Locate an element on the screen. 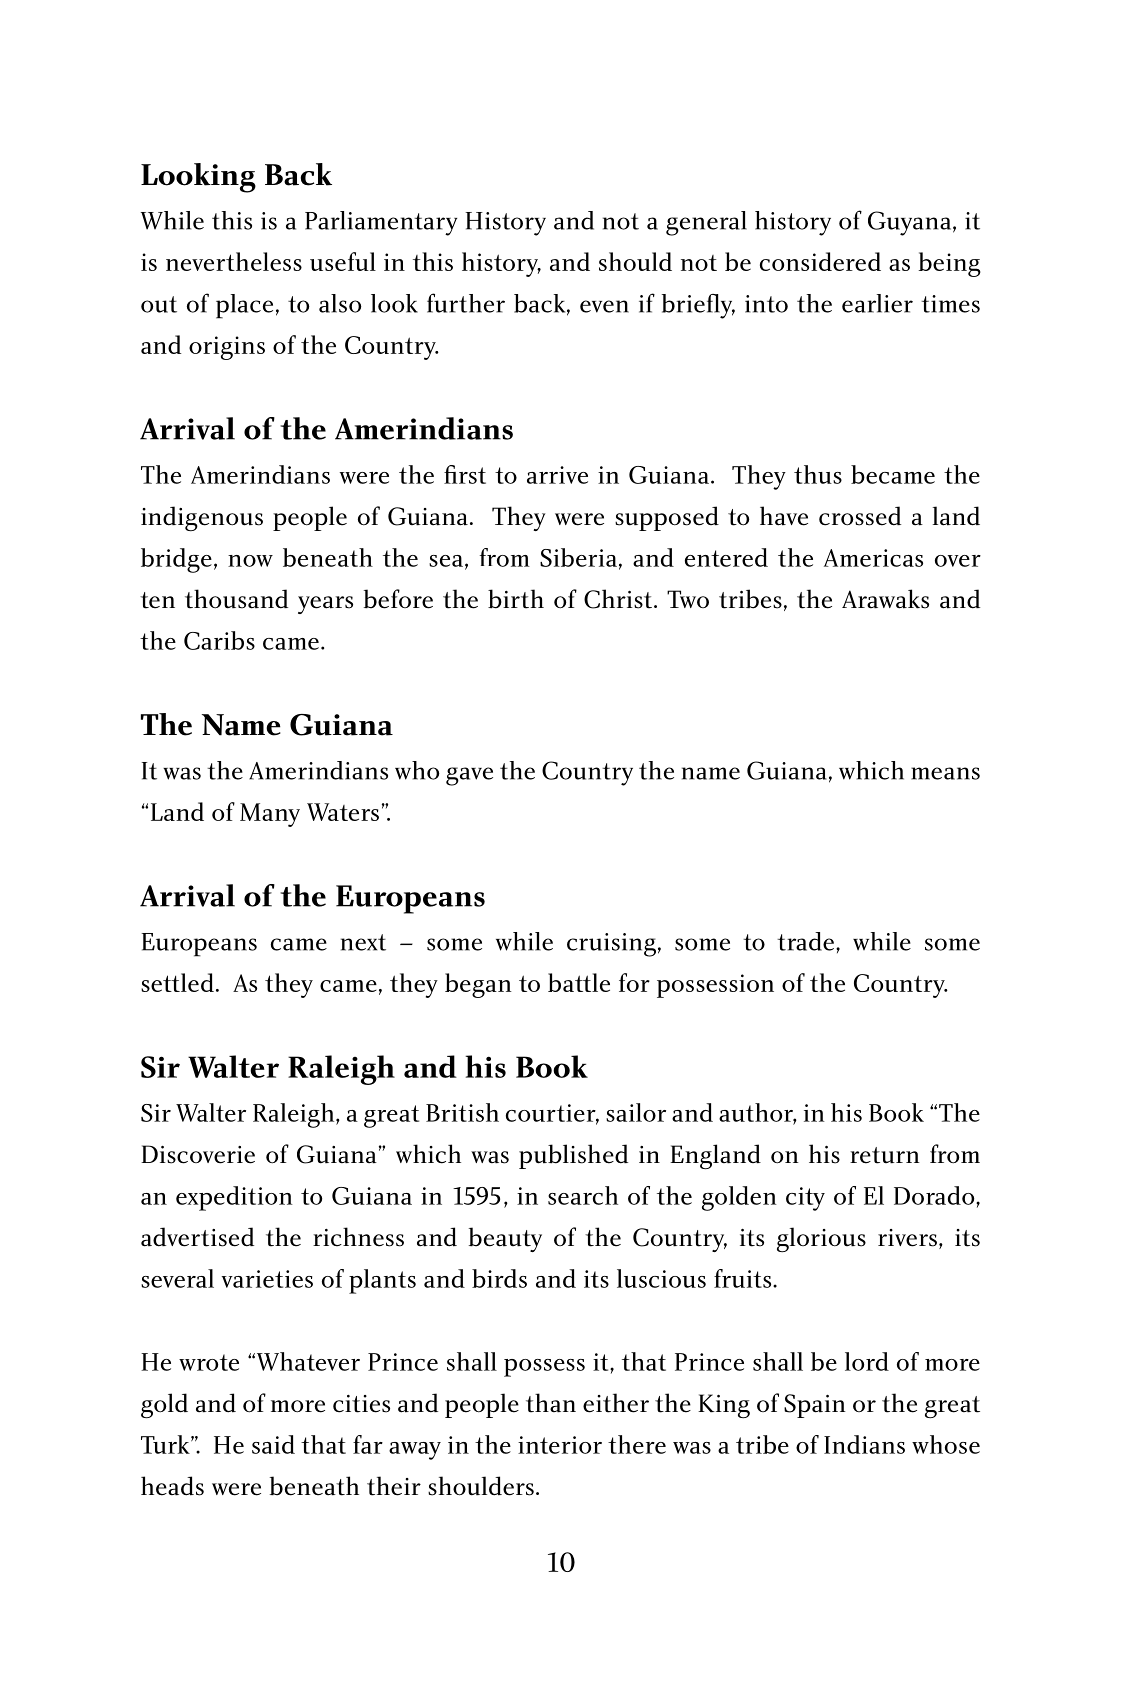  considered is located at coordinates (820, 261).
